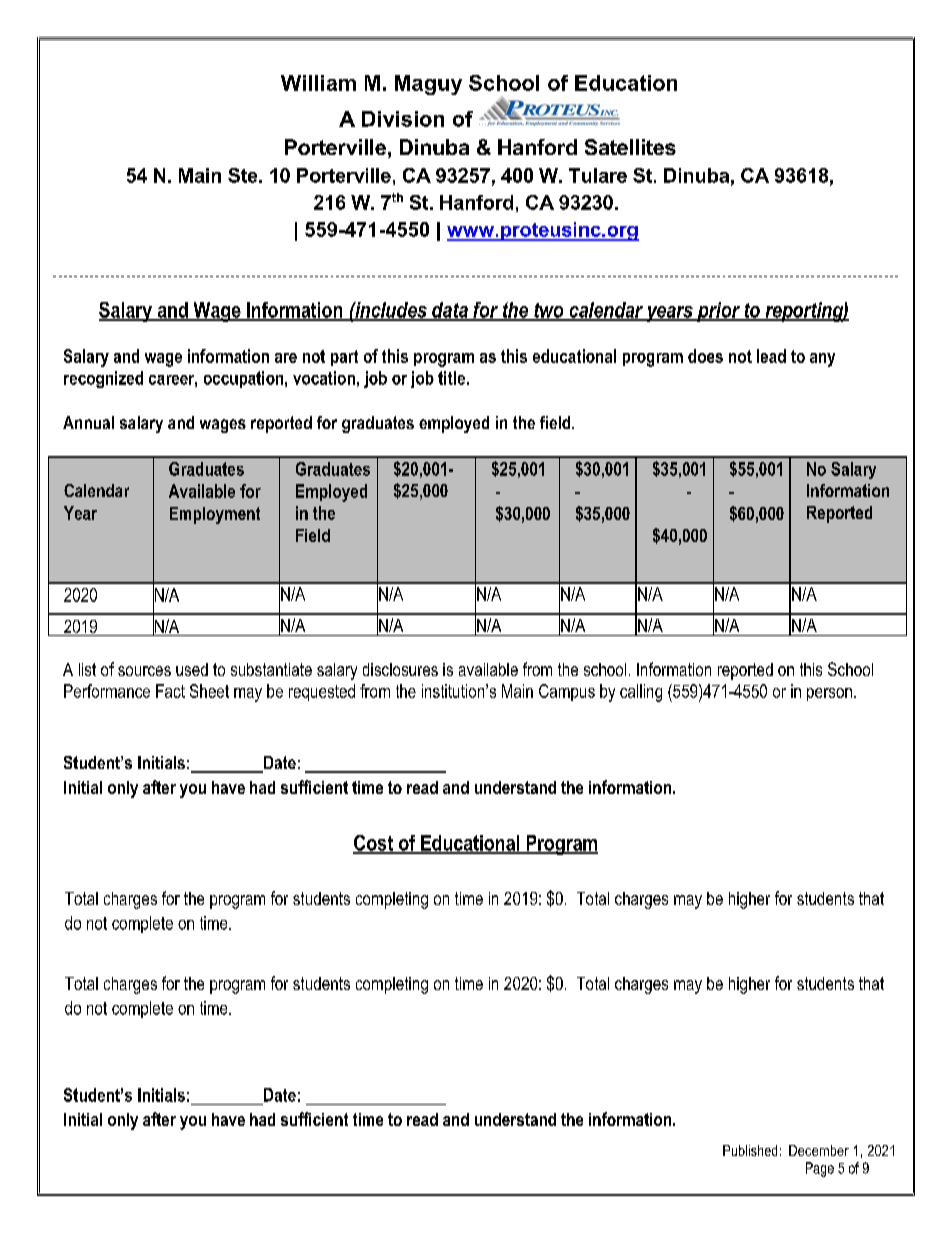 The image size is (952, 1233). I want to click on lead, so click(771, 356).
